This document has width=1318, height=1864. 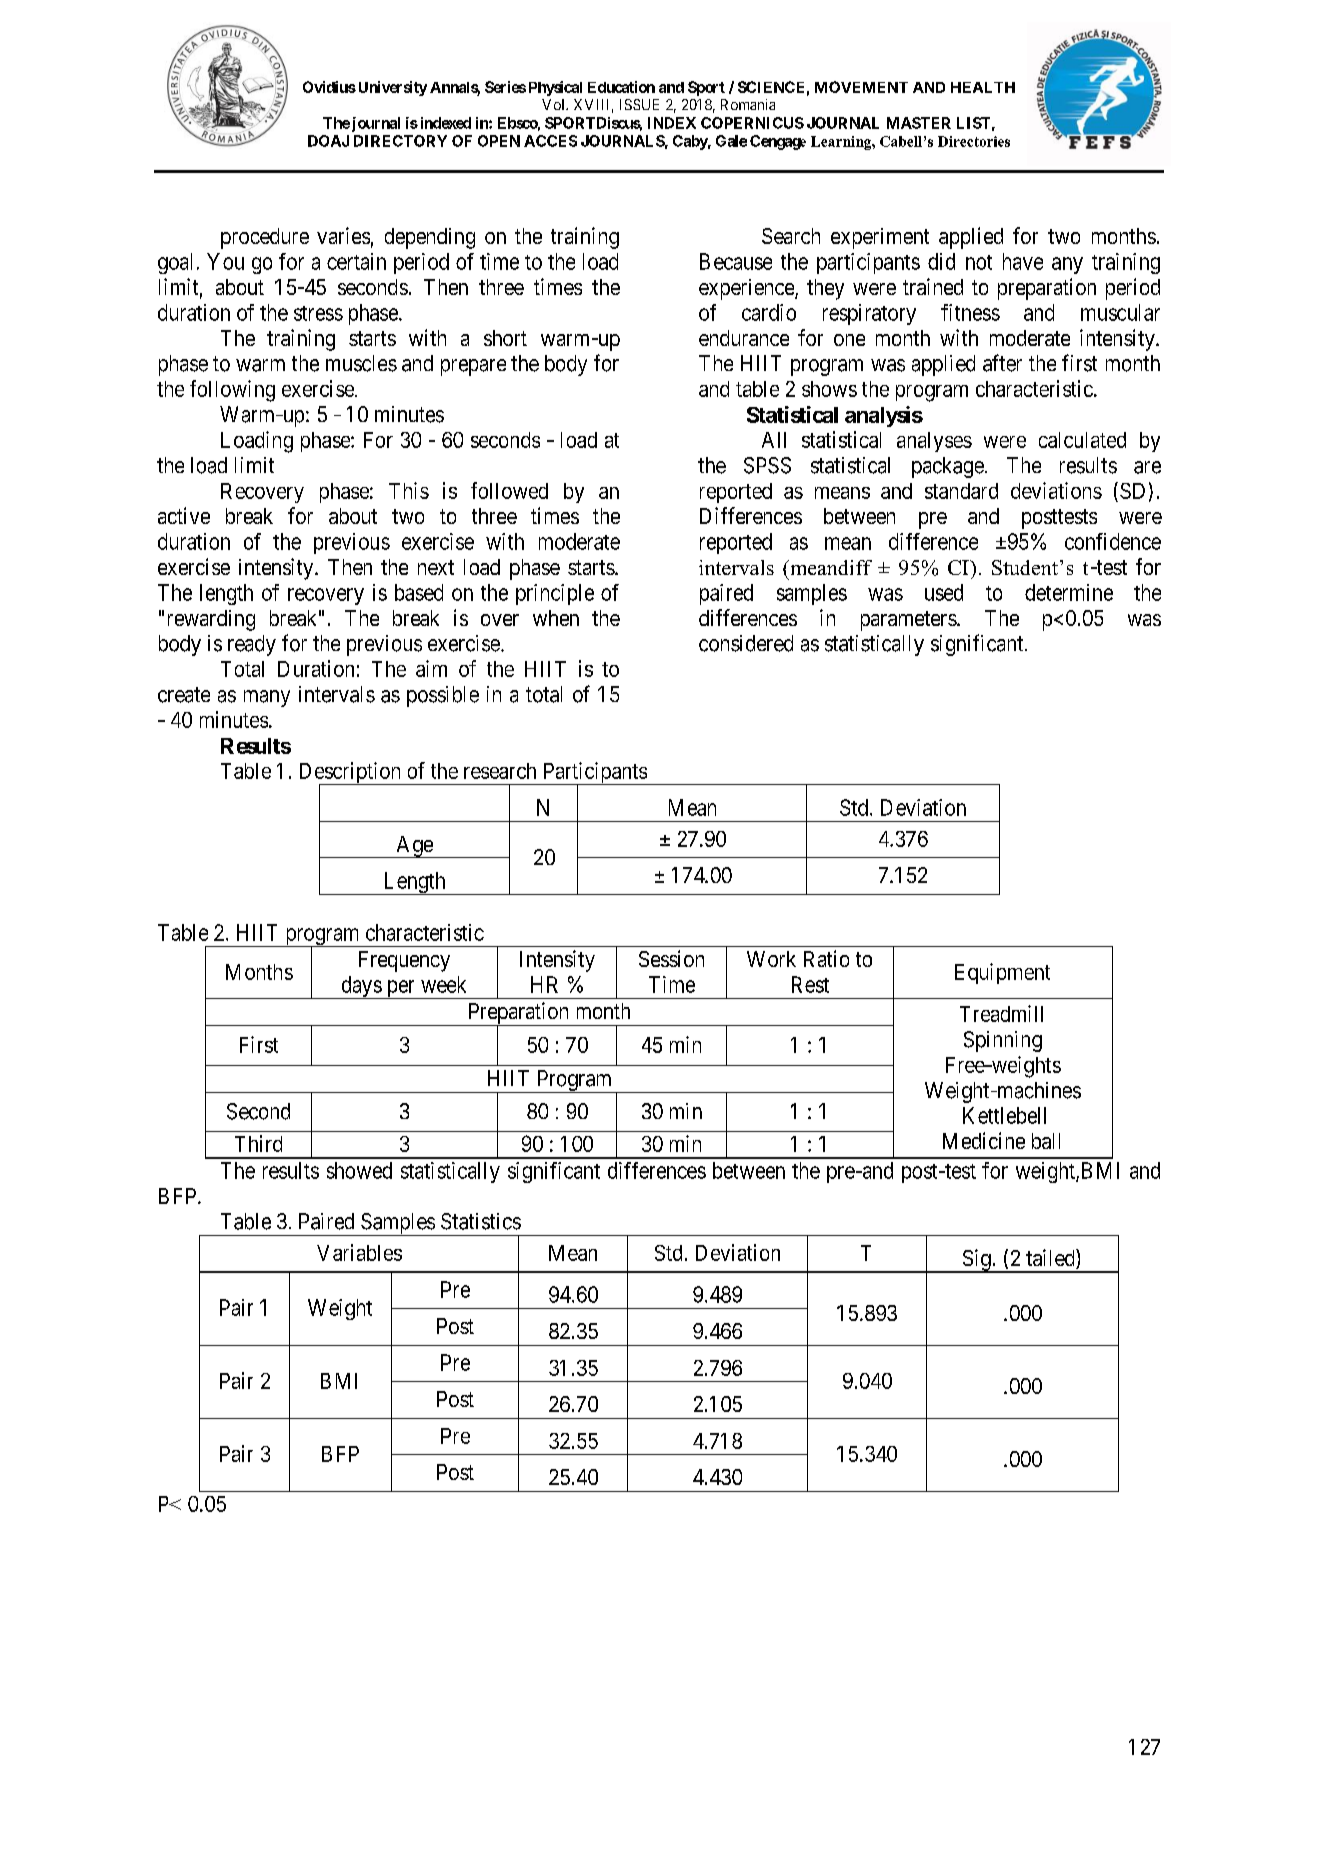 What do you see at coordinates (974, 141) in the document?
I see `Directories` at bounding box center [974, 141].
